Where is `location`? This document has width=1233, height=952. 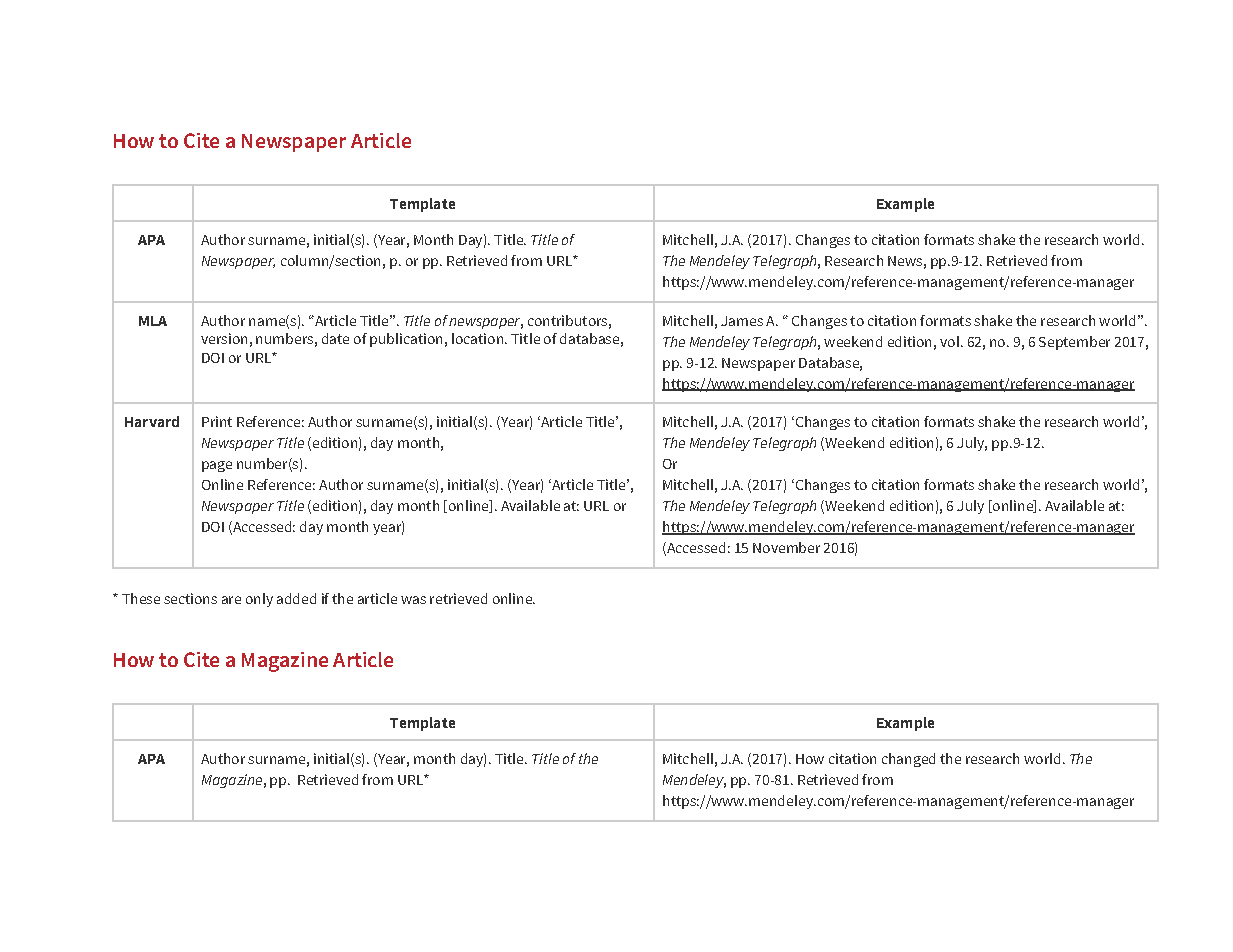
location is located at coordinates (477, 338).
